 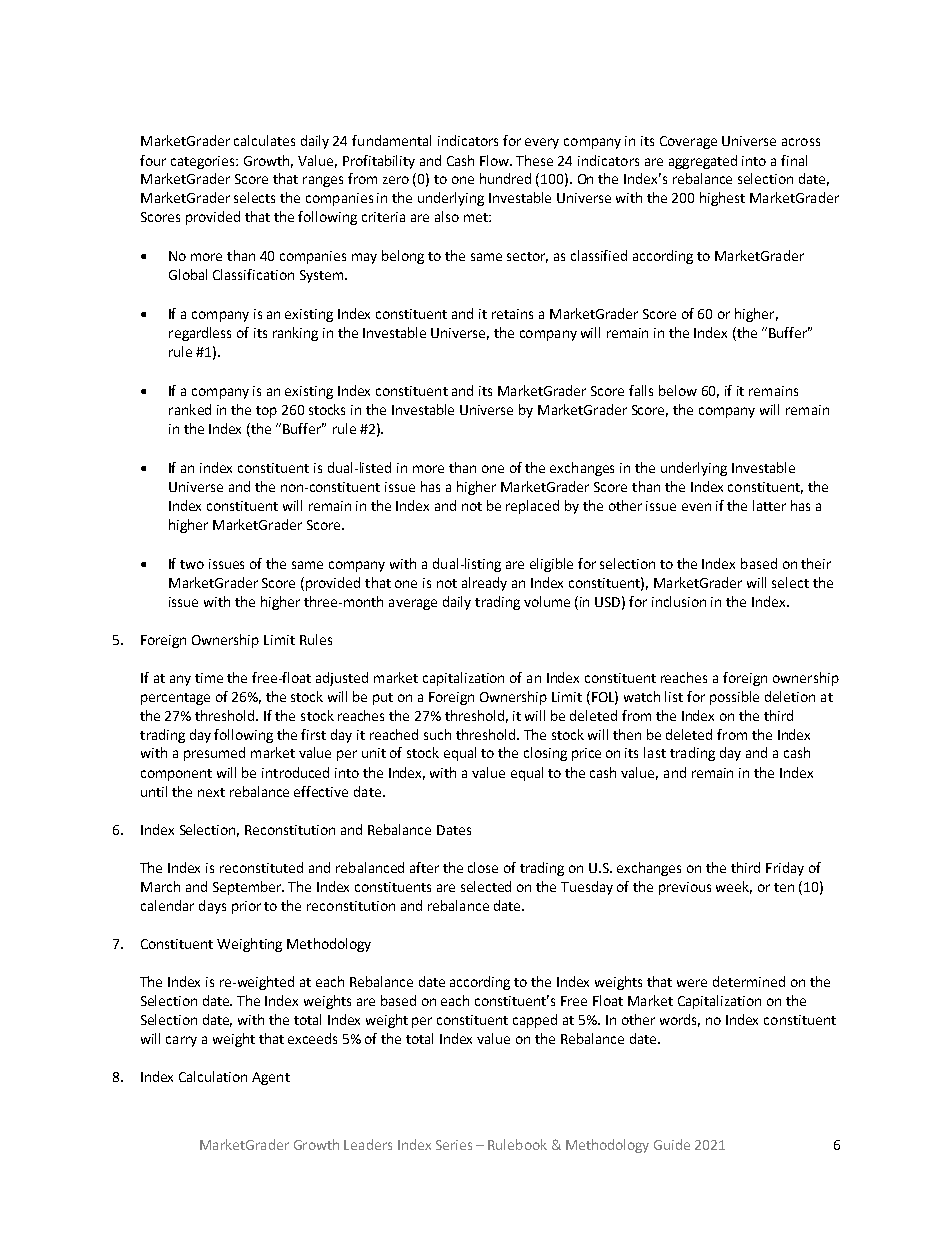 What do you see at coordinates (454, 1145) in the screenshot?
I see `Series` at bounding box center [454, 1145].
